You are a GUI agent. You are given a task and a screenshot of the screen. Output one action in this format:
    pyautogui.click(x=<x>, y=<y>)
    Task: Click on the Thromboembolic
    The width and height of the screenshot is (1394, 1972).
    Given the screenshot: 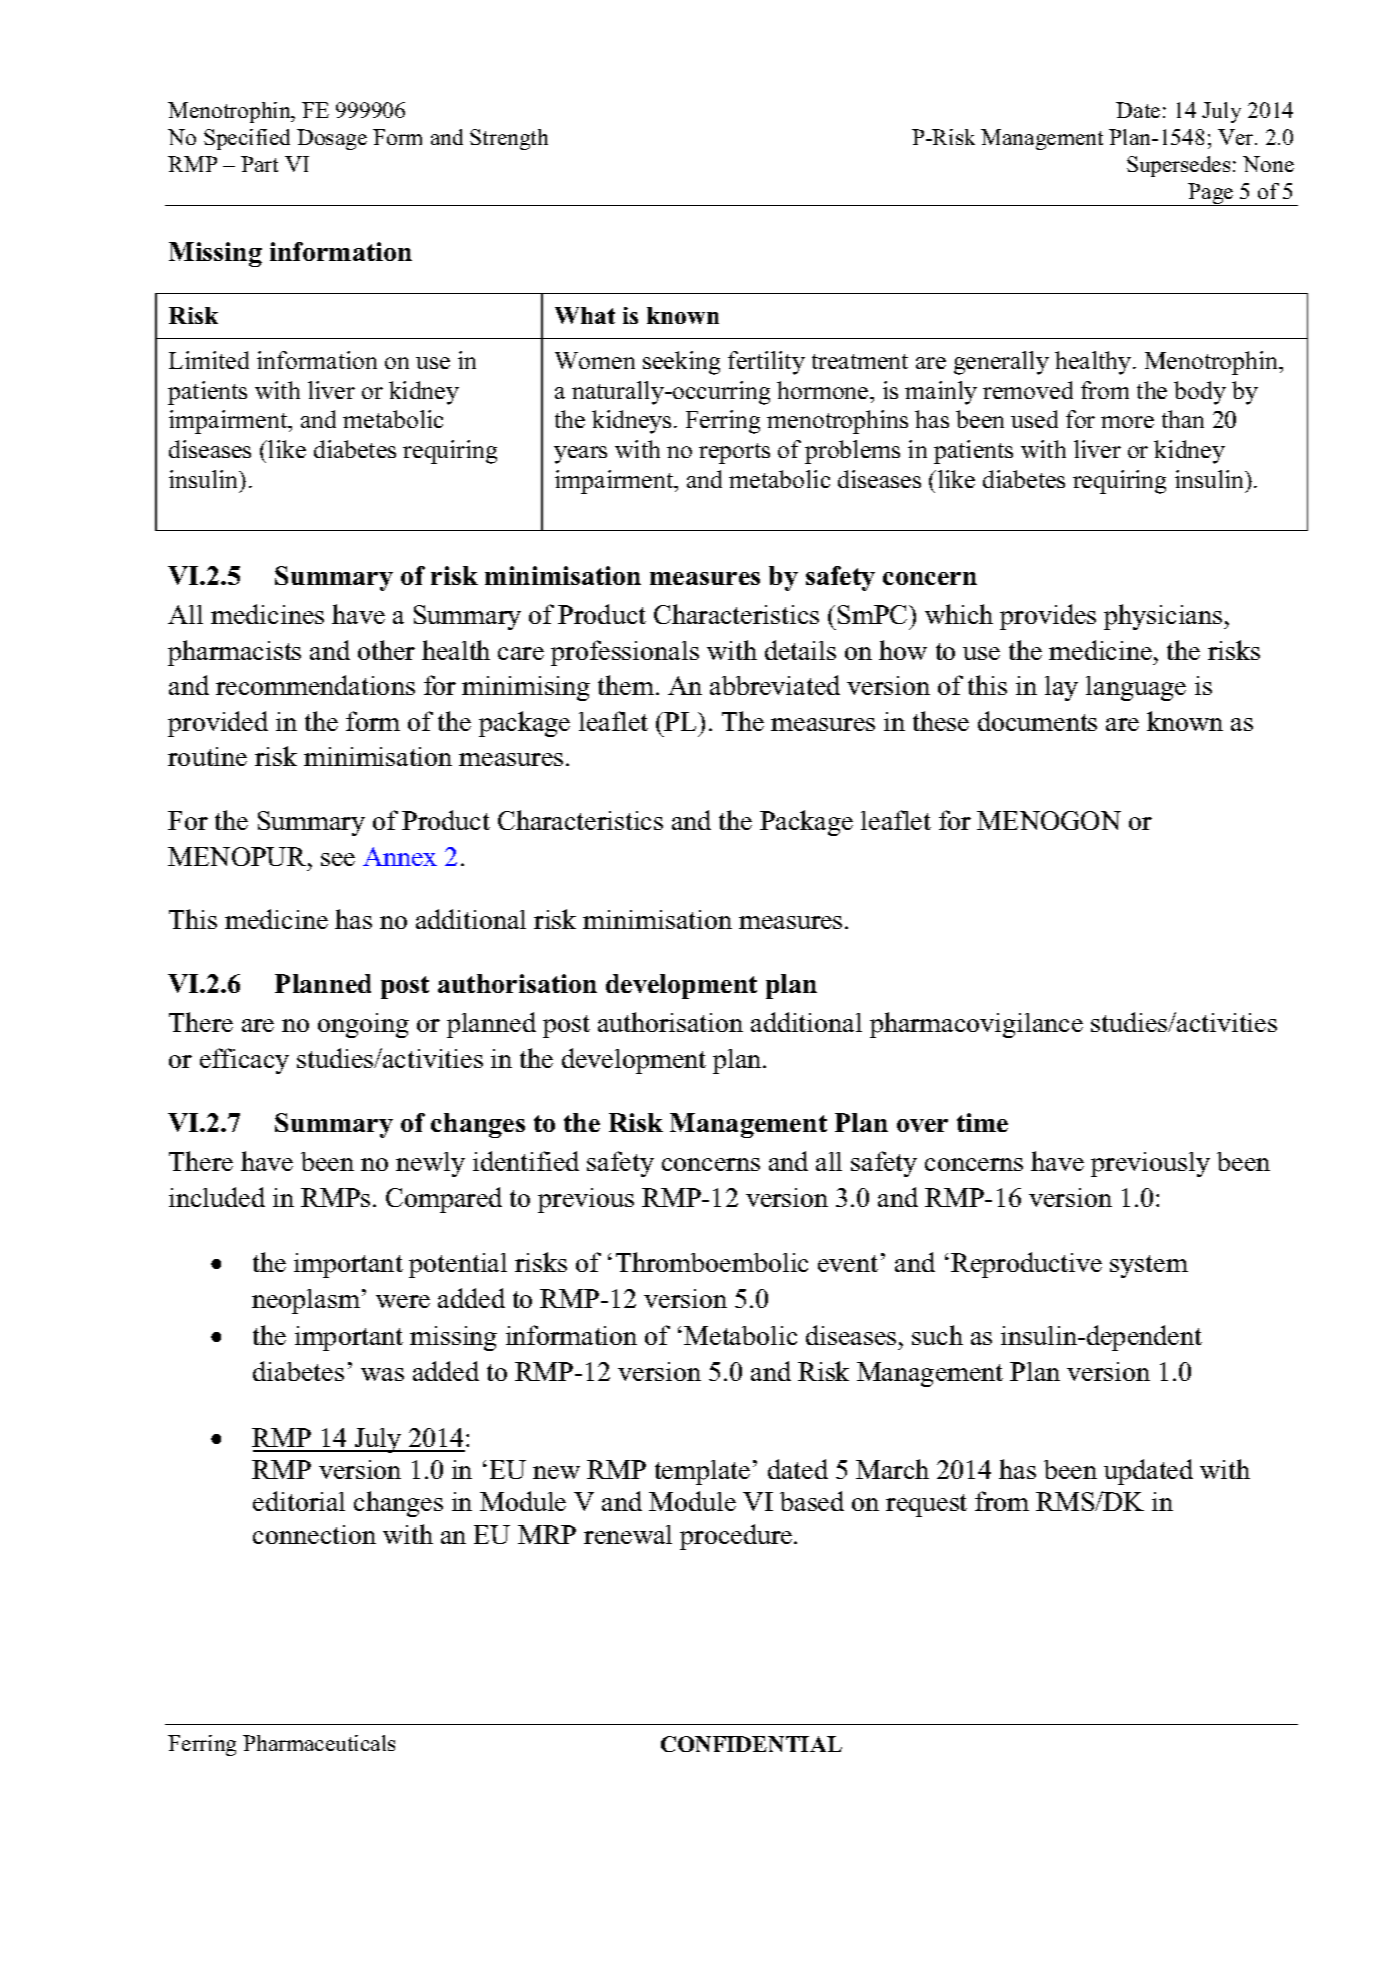 What is the action you would take?
    pyautogui.click(x=712, y=1262)
